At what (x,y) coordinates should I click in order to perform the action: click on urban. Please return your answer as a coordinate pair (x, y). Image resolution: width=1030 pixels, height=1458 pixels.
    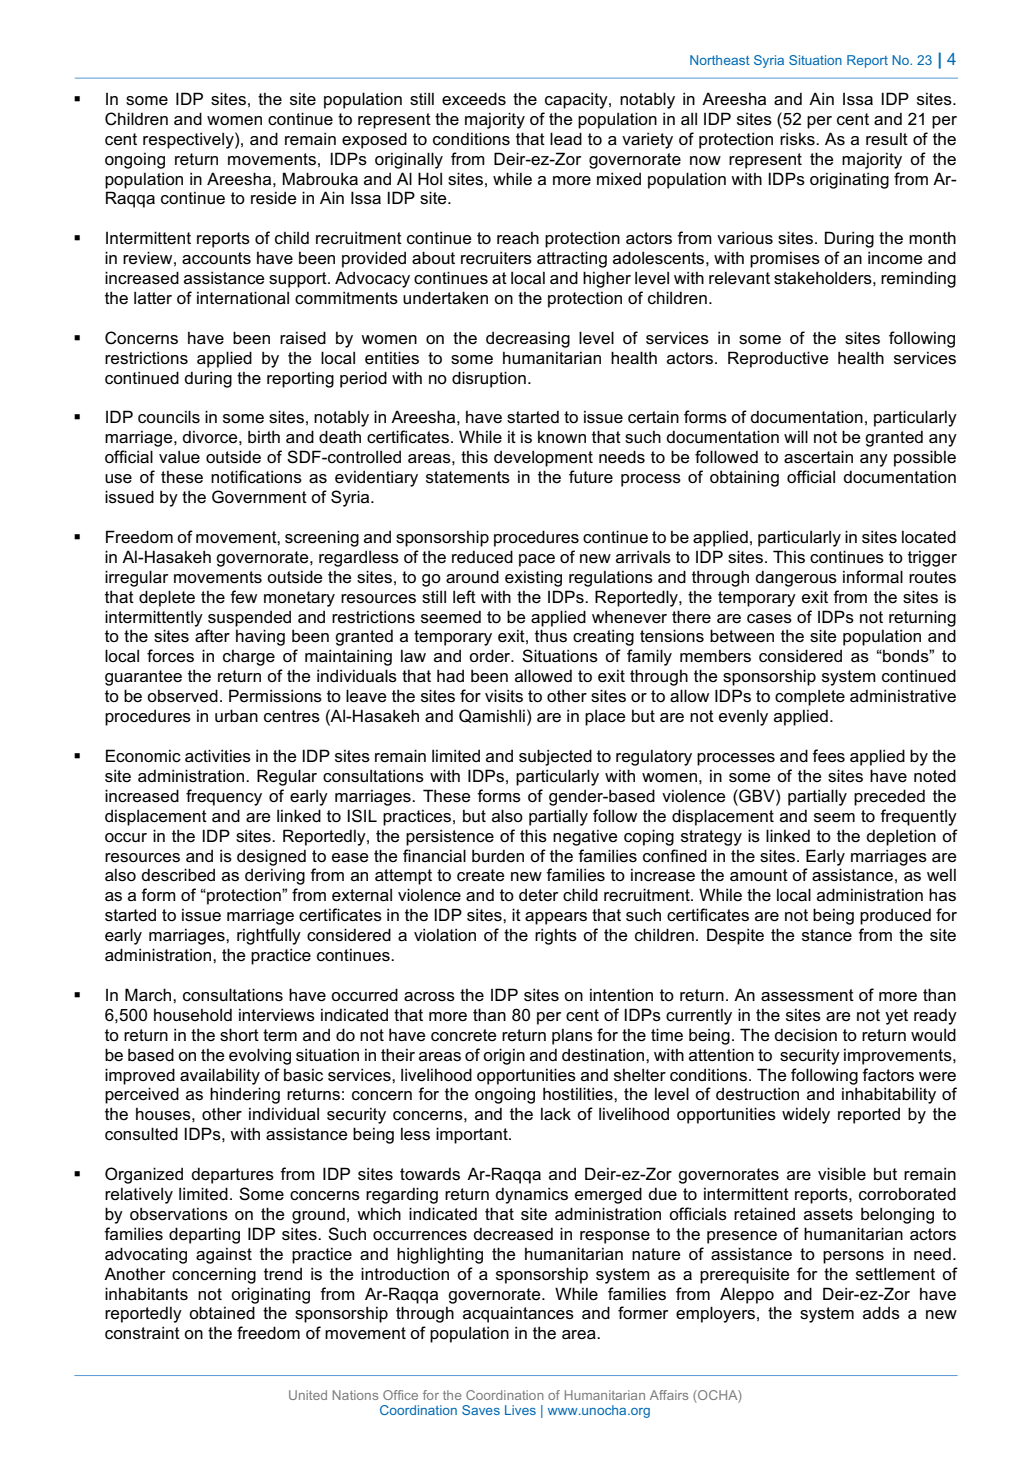
    Looking at the image, I should click on (236, 715).
